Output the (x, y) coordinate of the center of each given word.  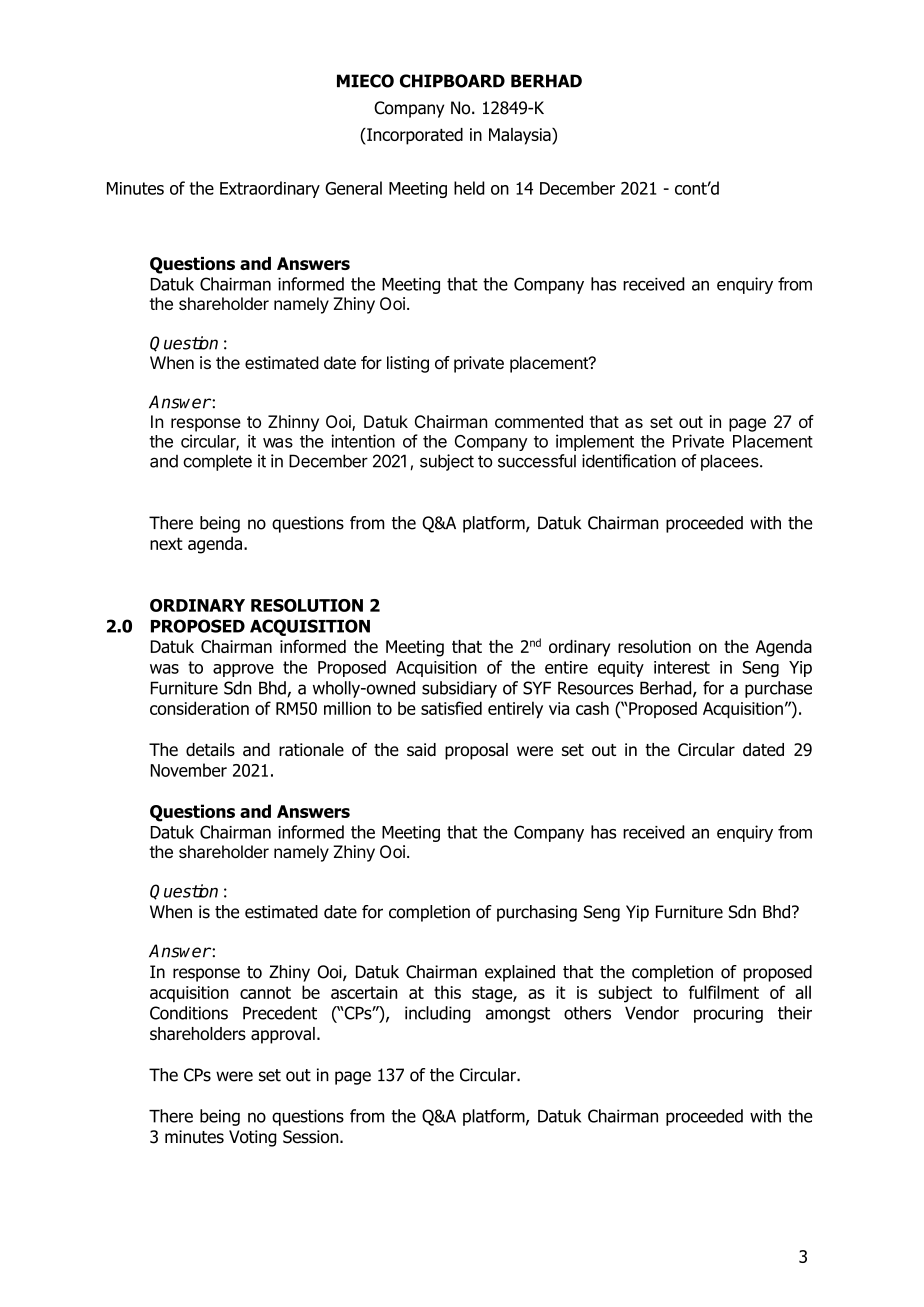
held (469, 188)
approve (243, 670)
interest (682, 667)
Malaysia (521, 136)
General (353, 188)
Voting (253, 1138)
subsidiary (459, 689)
